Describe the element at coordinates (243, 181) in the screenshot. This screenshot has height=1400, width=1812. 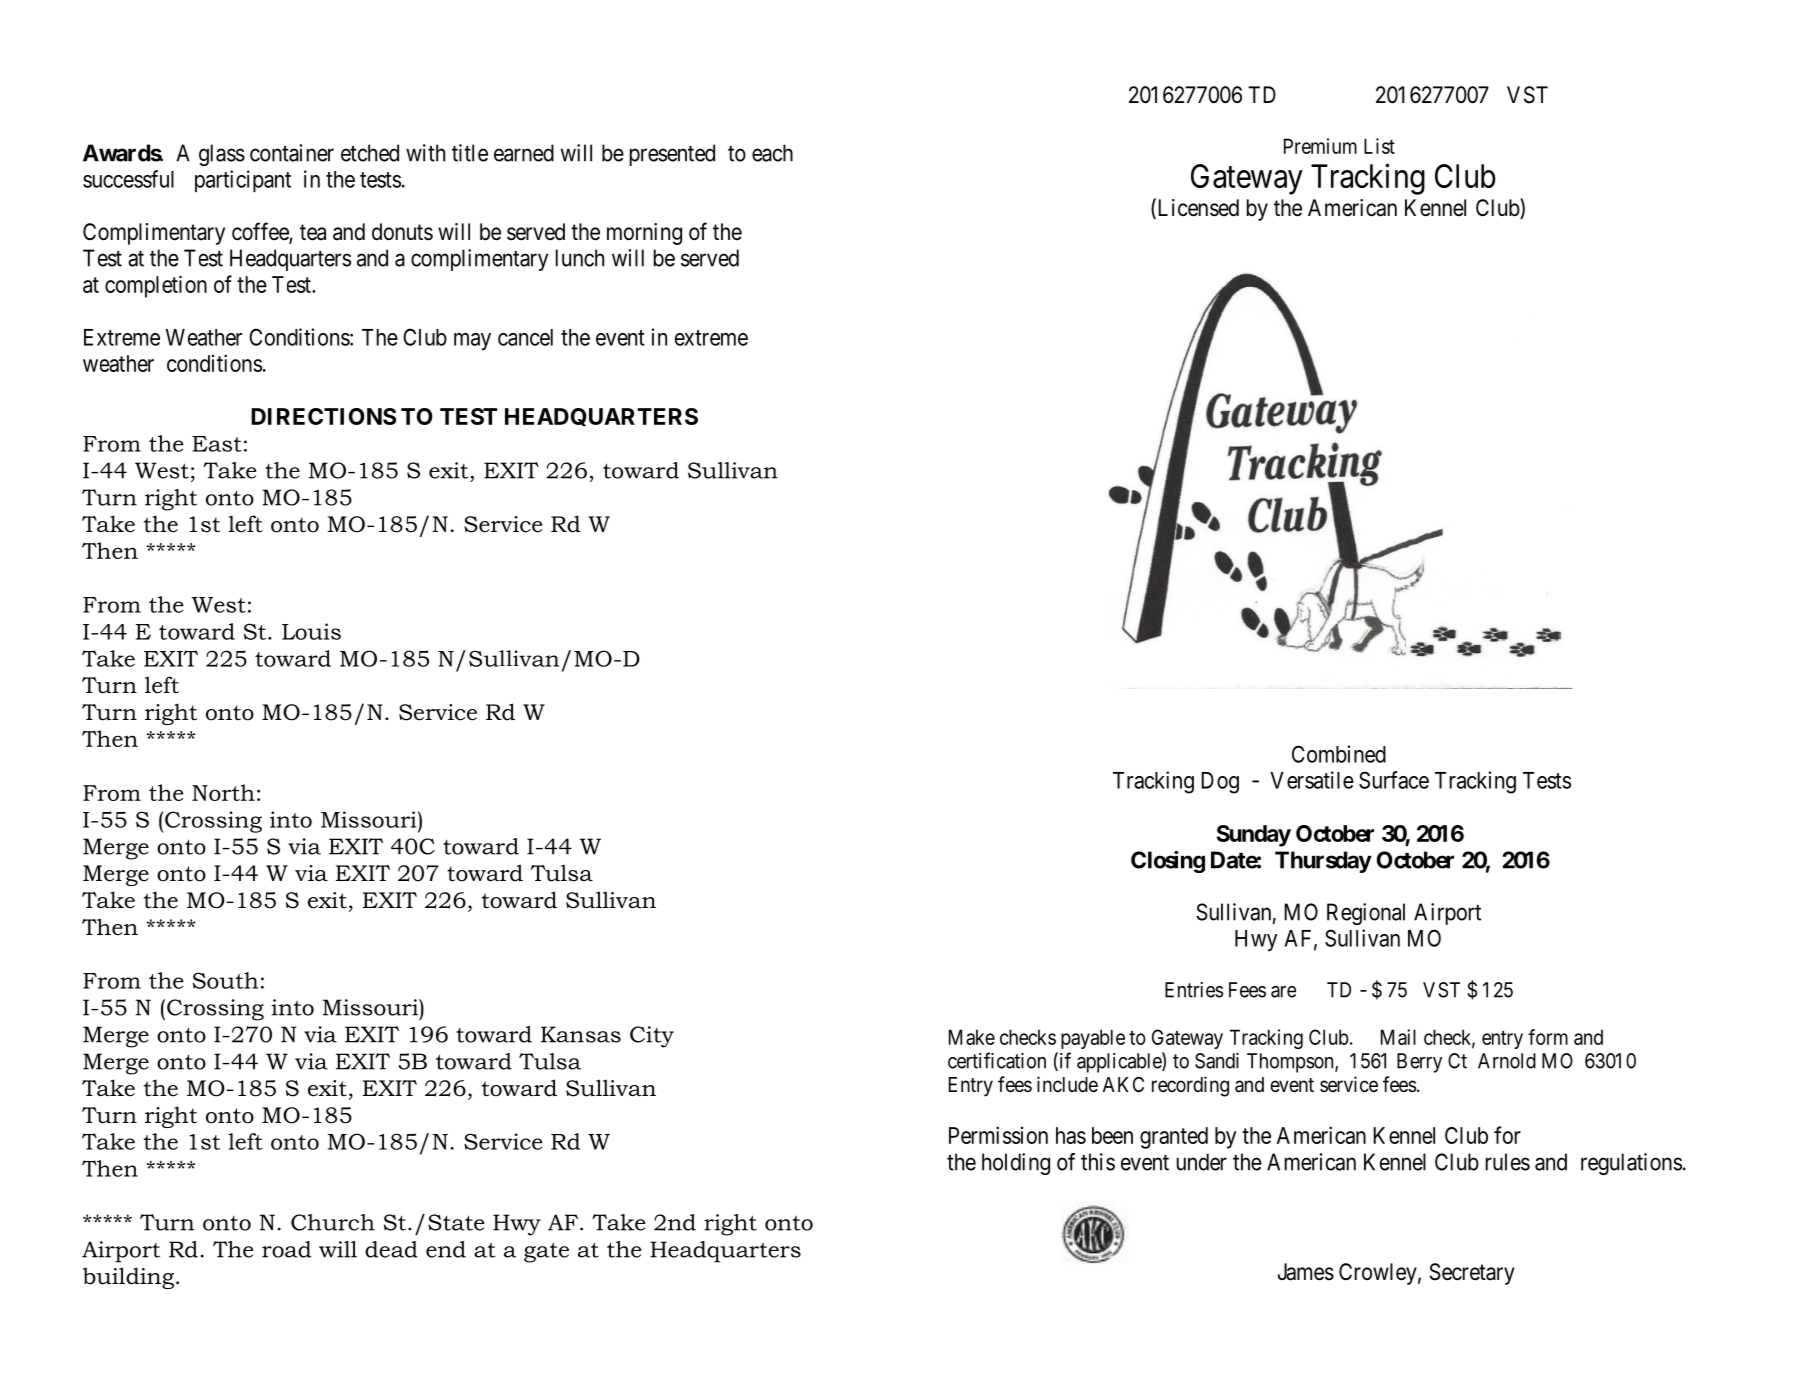
I see `participant` at that location.
